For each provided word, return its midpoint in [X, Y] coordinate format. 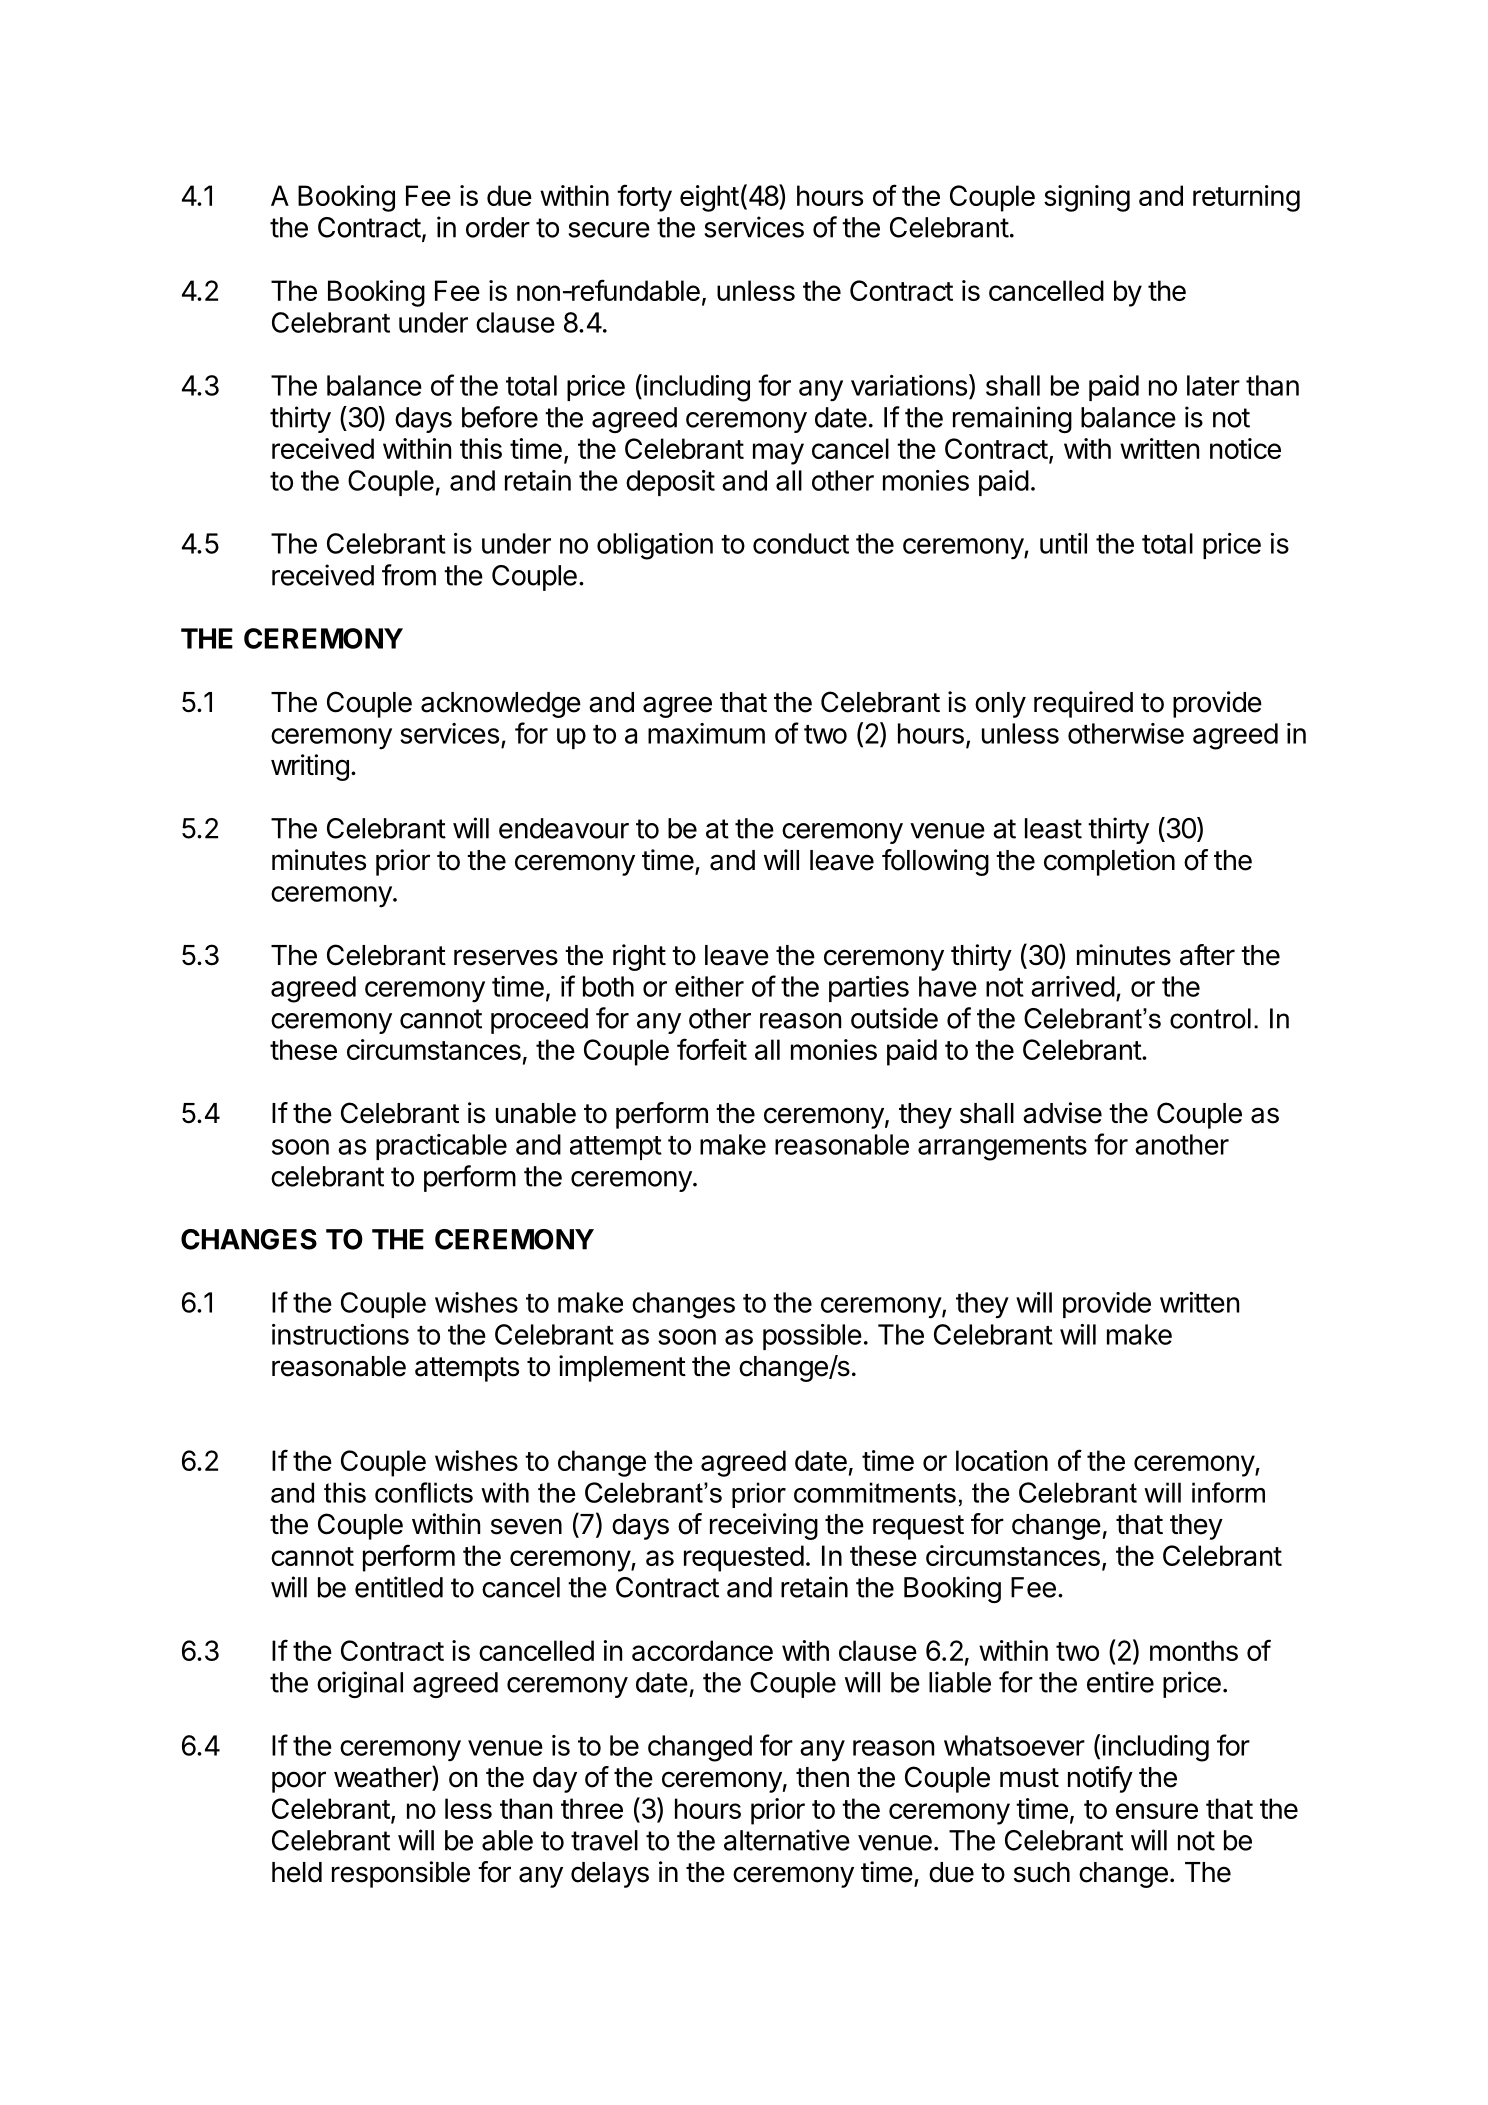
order [498, 227]
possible [812, 1337]
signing [1087, 198]
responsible [401, 1874]
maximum [706, 733]
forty [644, 198]
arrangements [1002, 1148]
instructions [340, 1334]
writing [310, 767]
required [1083, 704]
